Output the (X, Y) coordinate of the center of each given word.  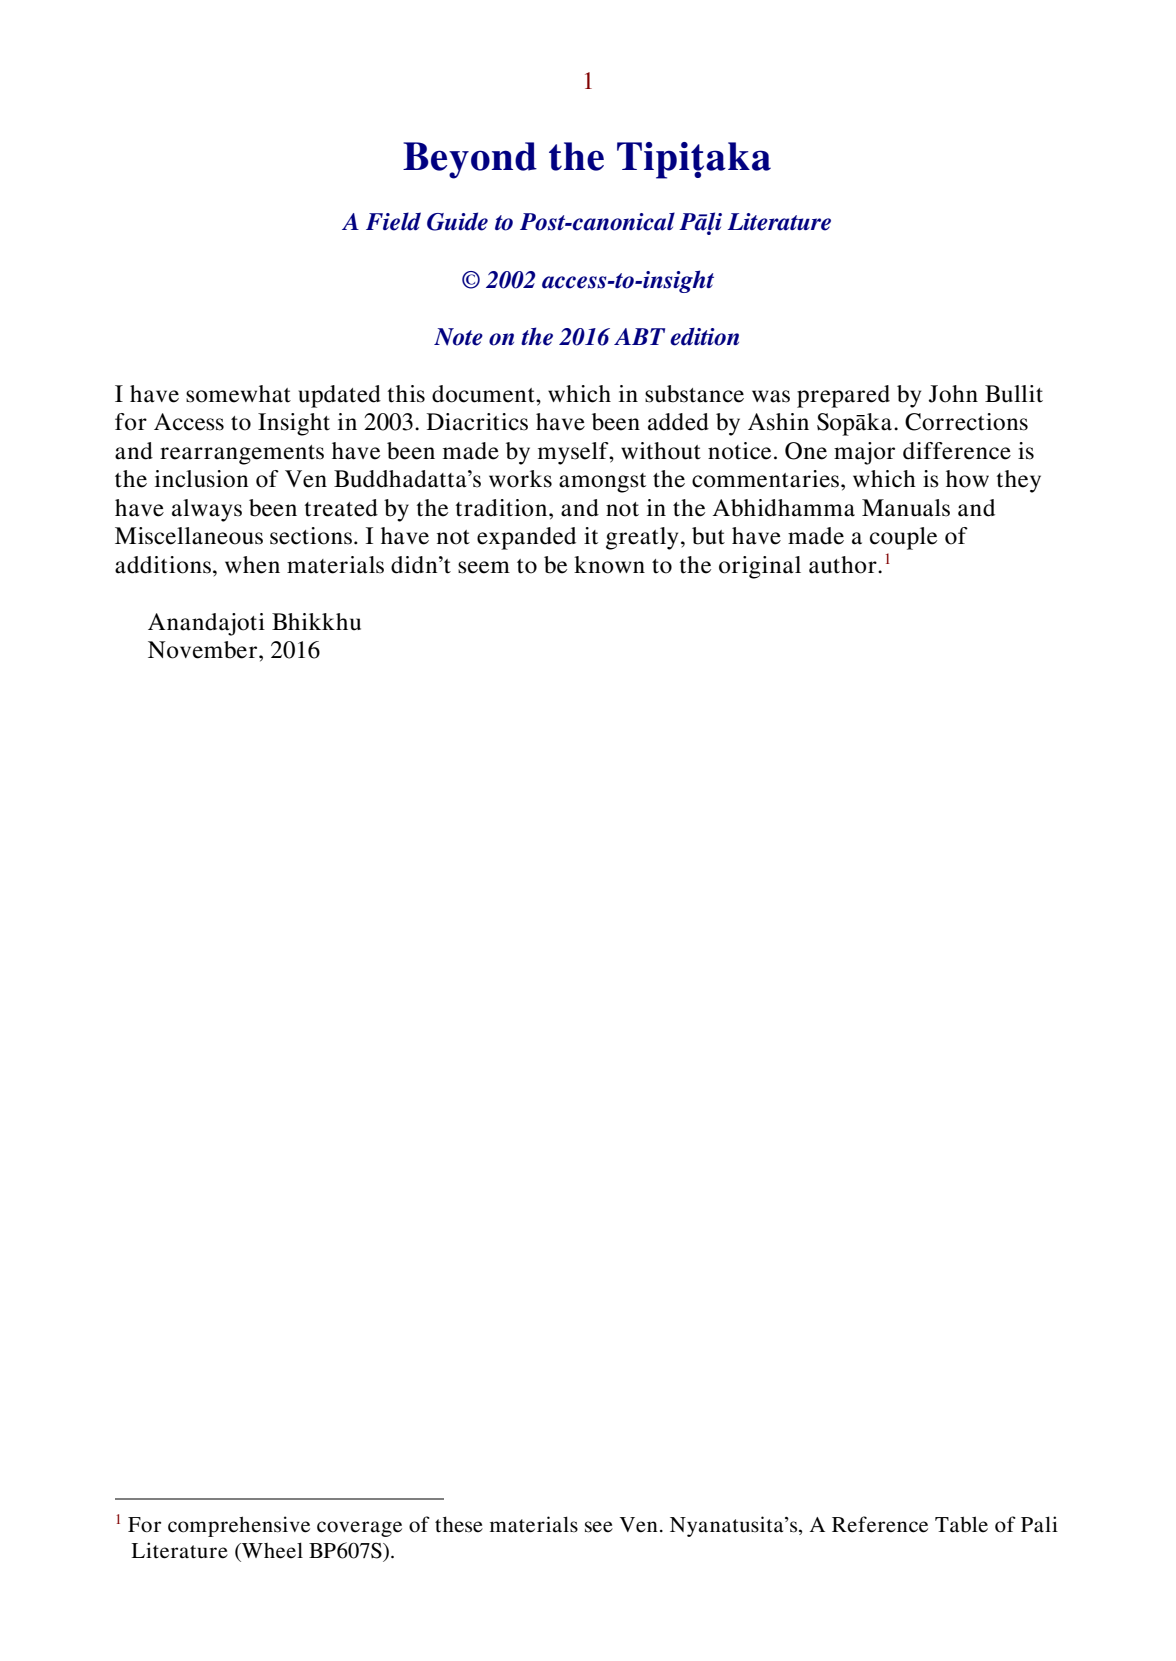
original (760, 567)
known (609, 565)
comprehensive (239, 1526)
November (204, 650)
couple (903, 538)
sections (311, 536)
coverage (359, 1529)
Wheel (271, 1550)
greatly (642, 538)
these (459, 1524)
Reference (880, 1524)
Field (393, 221)
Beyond (470, 160)
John (953, 394)
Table (961, 1524)
